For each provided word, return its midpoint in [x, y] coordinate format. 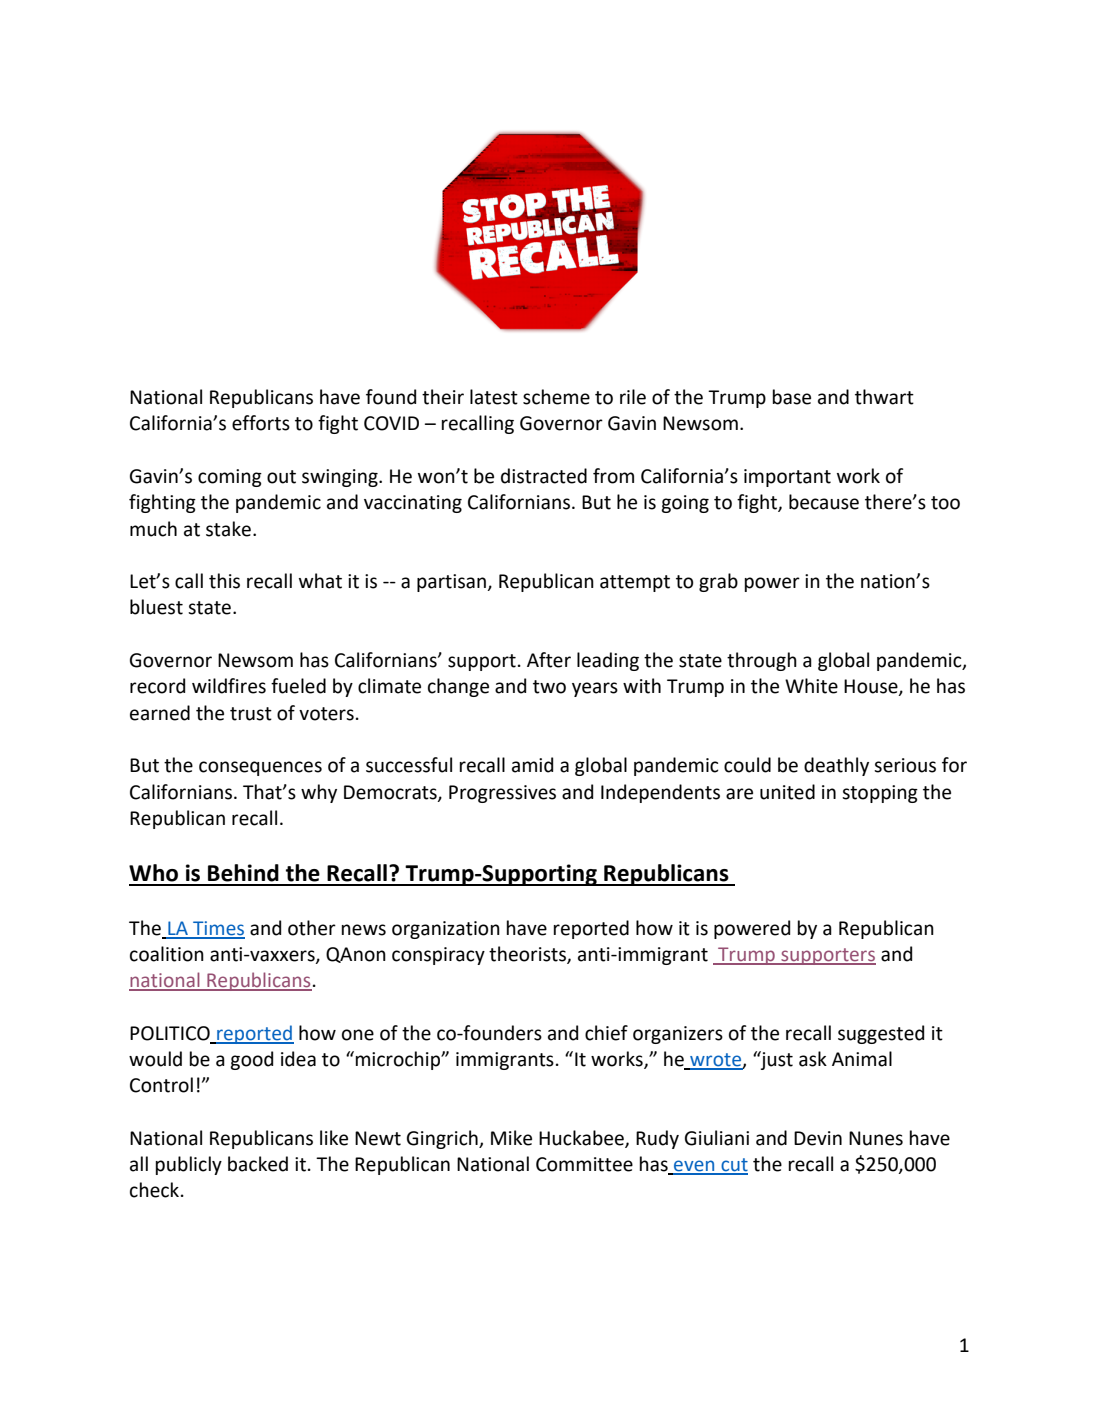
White [811, 686]
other [312, 928]
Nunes [876, 1138]
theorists [528, 955]
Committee [584, 1164]
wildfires [229, 686]
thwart [884, 397]
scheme [556, 397]
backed [258, 1164]
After [549, 660]
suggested [881, 1034]
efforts [261, 423]
